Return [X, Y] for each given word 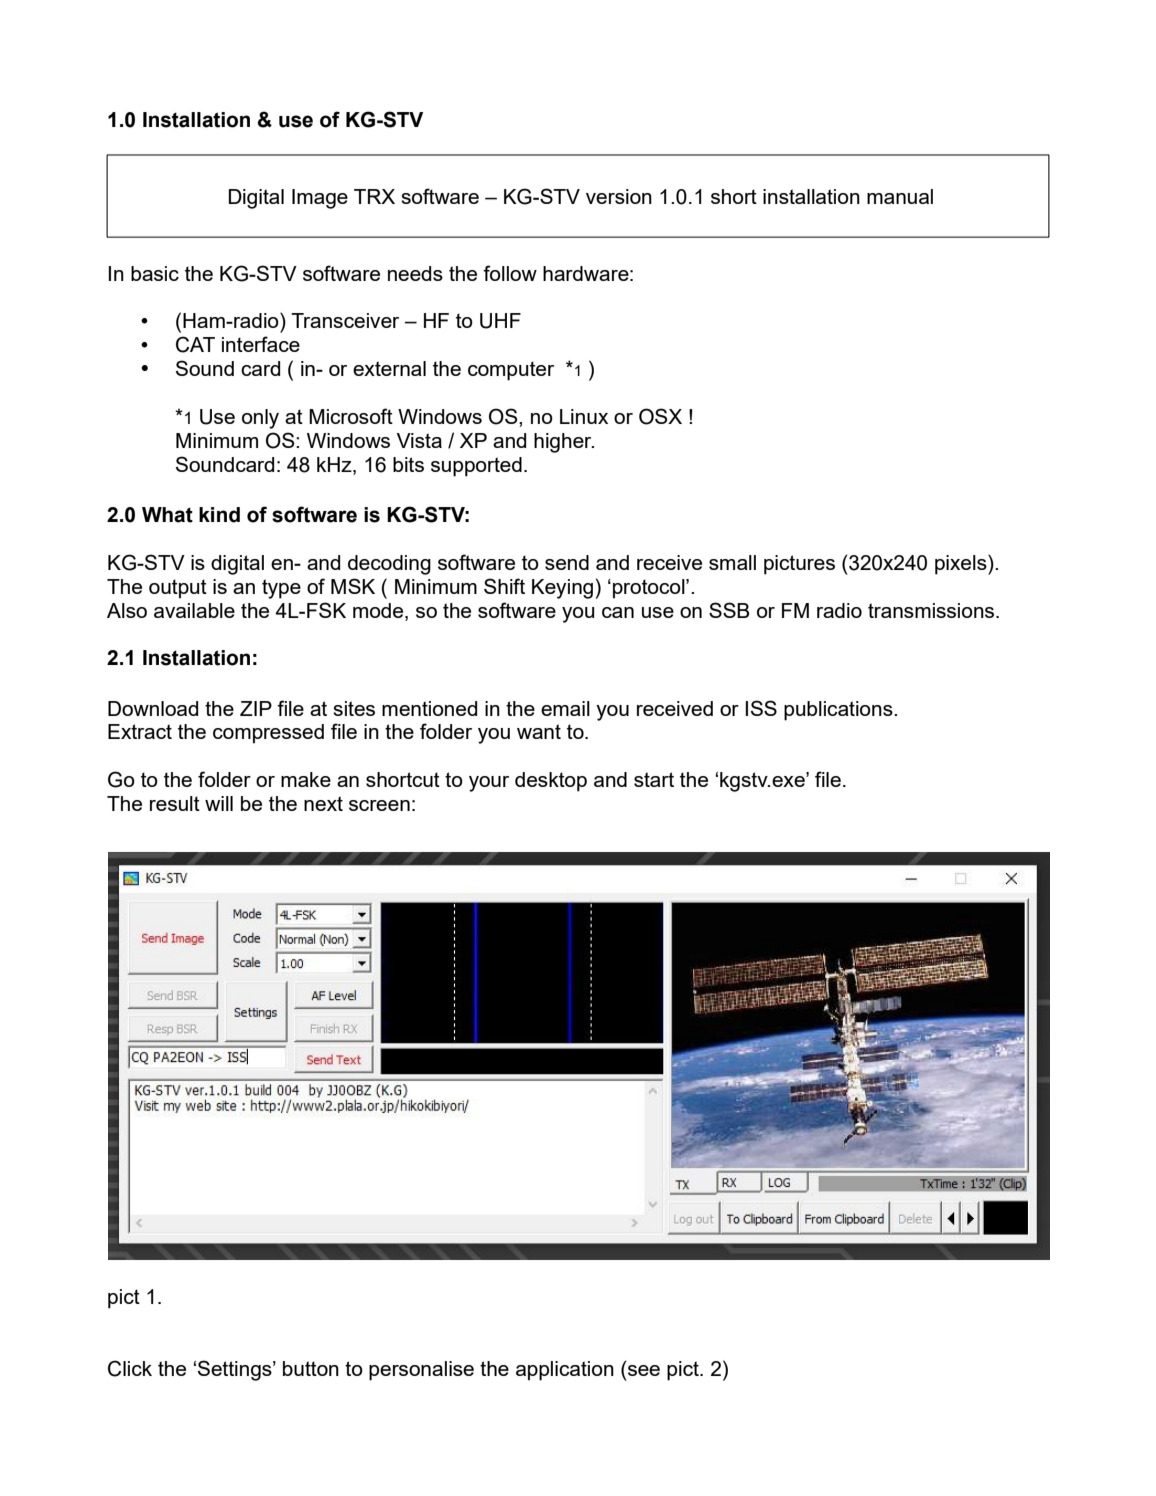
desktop [551, 782]
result [175, 803]
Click [130, 1368]
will [219, 803]
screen [379, 805]
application [565, 1371]
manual [900, 196]
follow [510, 273]
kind [219, 515]
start [654, 779]
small [732, 562]
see [644, 1370]
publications [839, 711]
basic [155, 273]
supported [476, 467]
